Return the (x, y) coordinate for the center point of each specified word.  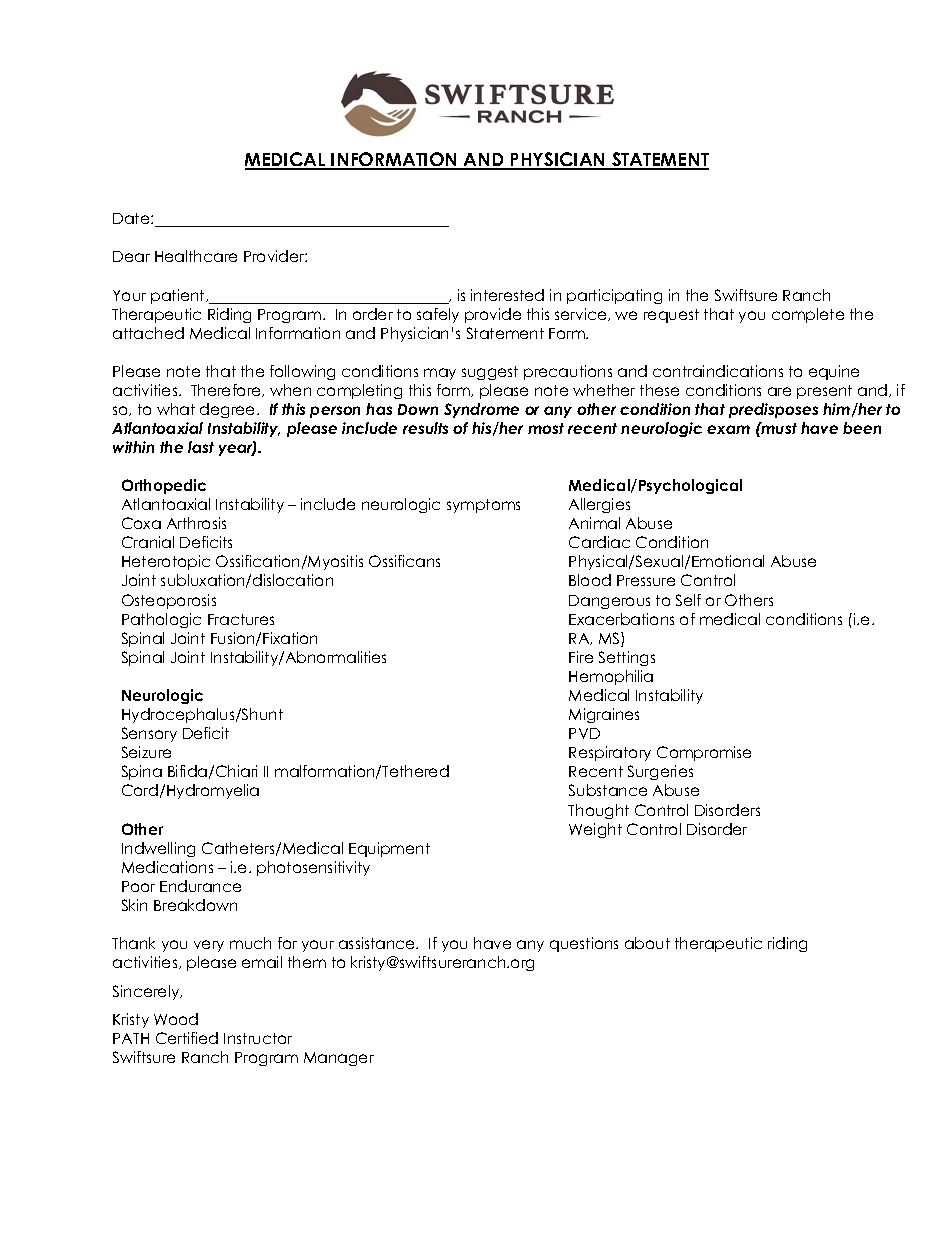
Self (688, 600)
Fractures (241, 619)
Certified (187, 1038)
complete (808, 315)
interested (507, 295)
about (647, 943)
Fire (581, 657)
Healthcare (196, 256)
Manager (339, 1059)
